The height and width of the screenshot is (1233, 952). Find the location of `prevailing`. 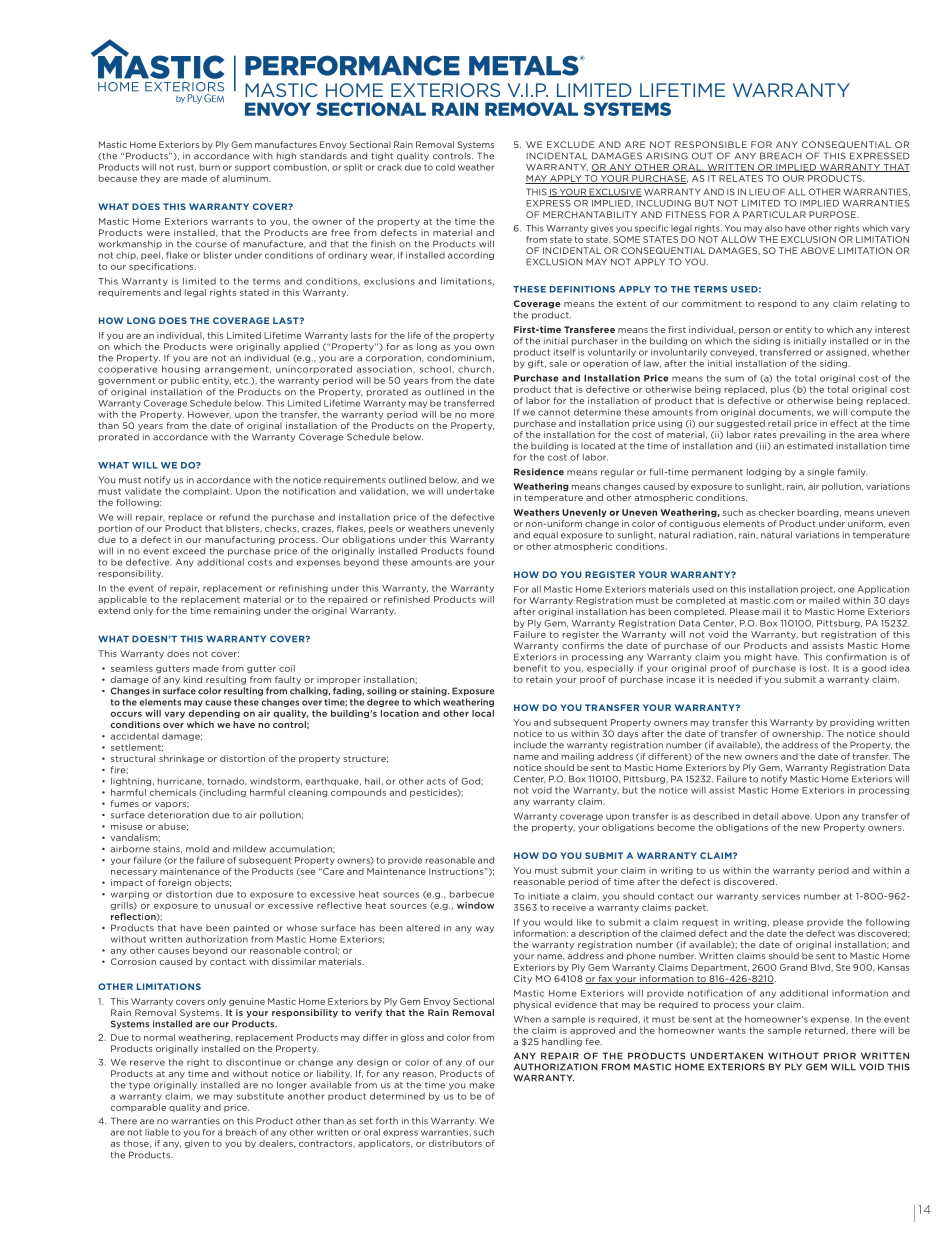

prevailing is located at coordinates (803, 435).
